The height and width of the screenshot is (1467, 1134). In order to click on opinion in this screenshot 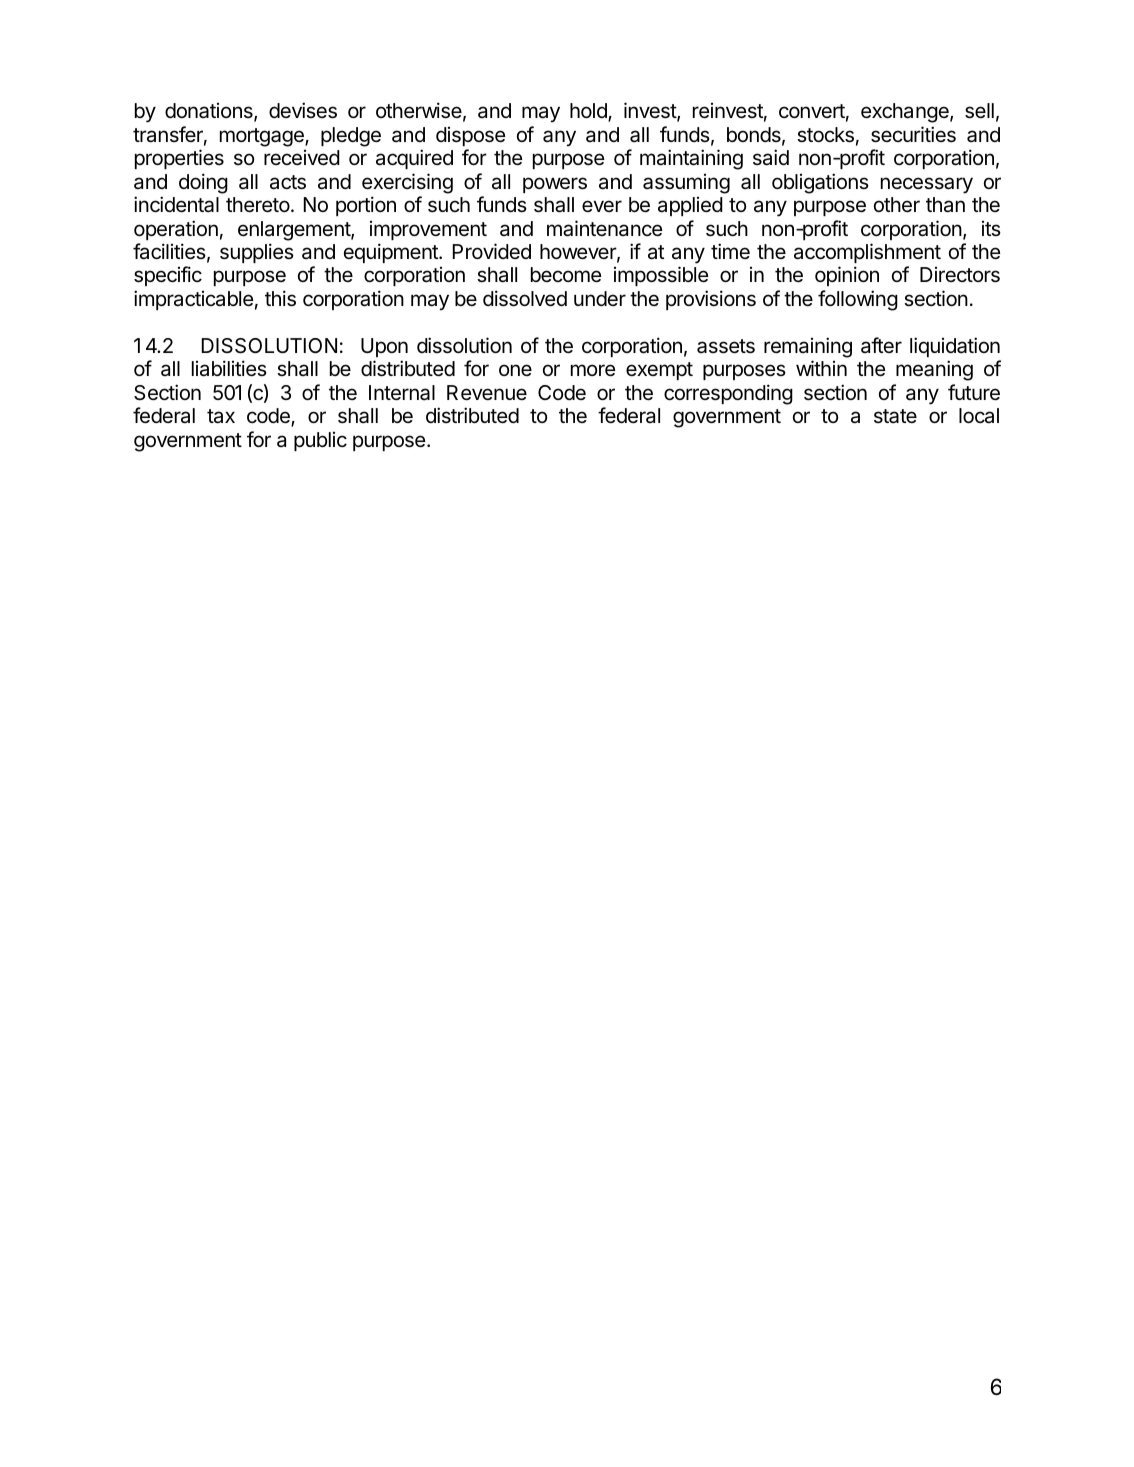, I will do `click(847, 276)`.
